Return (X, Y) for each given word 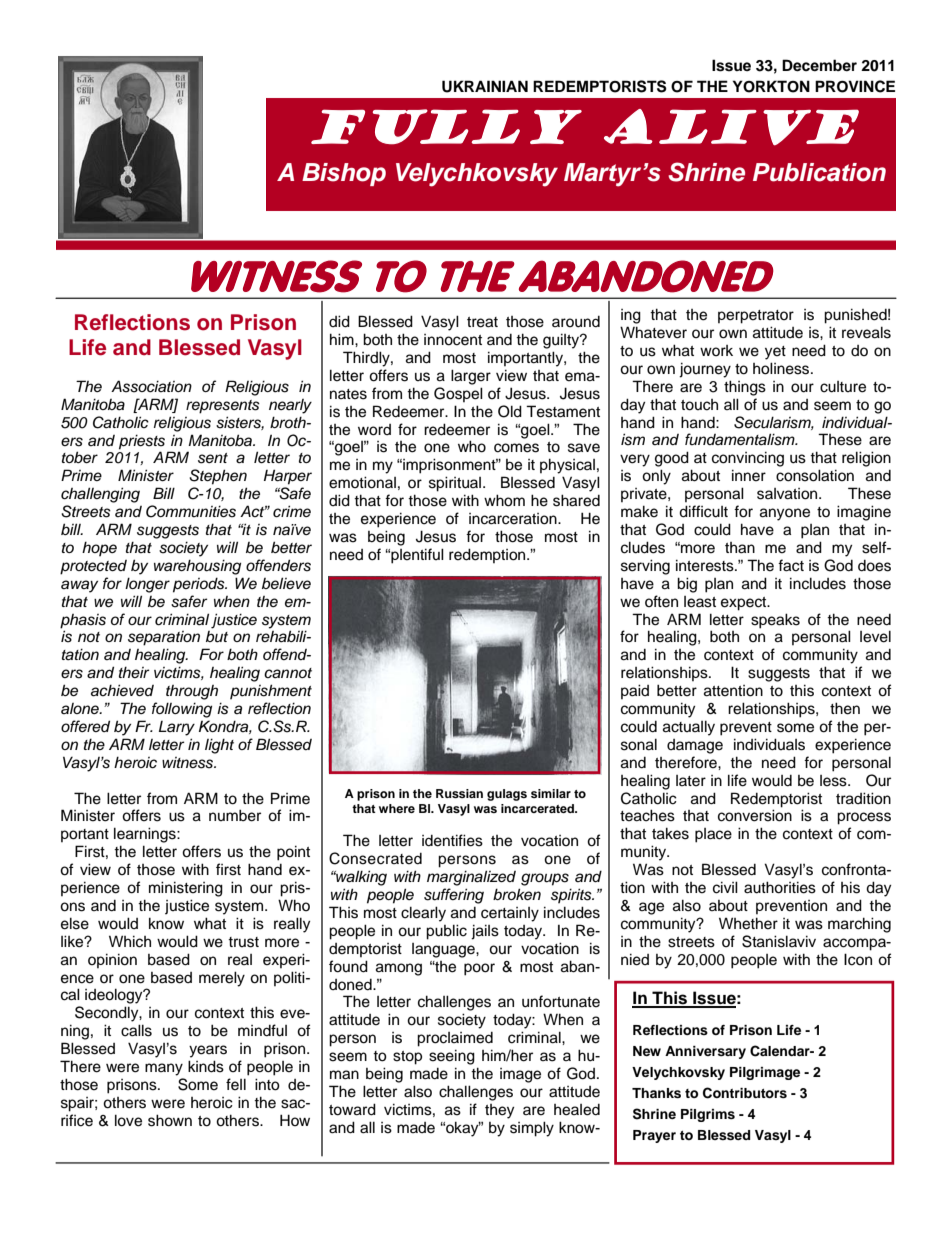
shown (170, 1120)
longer (147, 585)
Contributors (745, 1093)
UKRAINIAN (485, 86)
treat (482, 322)
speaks (775, 621)
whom (504, 500)
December (819, 65)
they (499, 1111)
